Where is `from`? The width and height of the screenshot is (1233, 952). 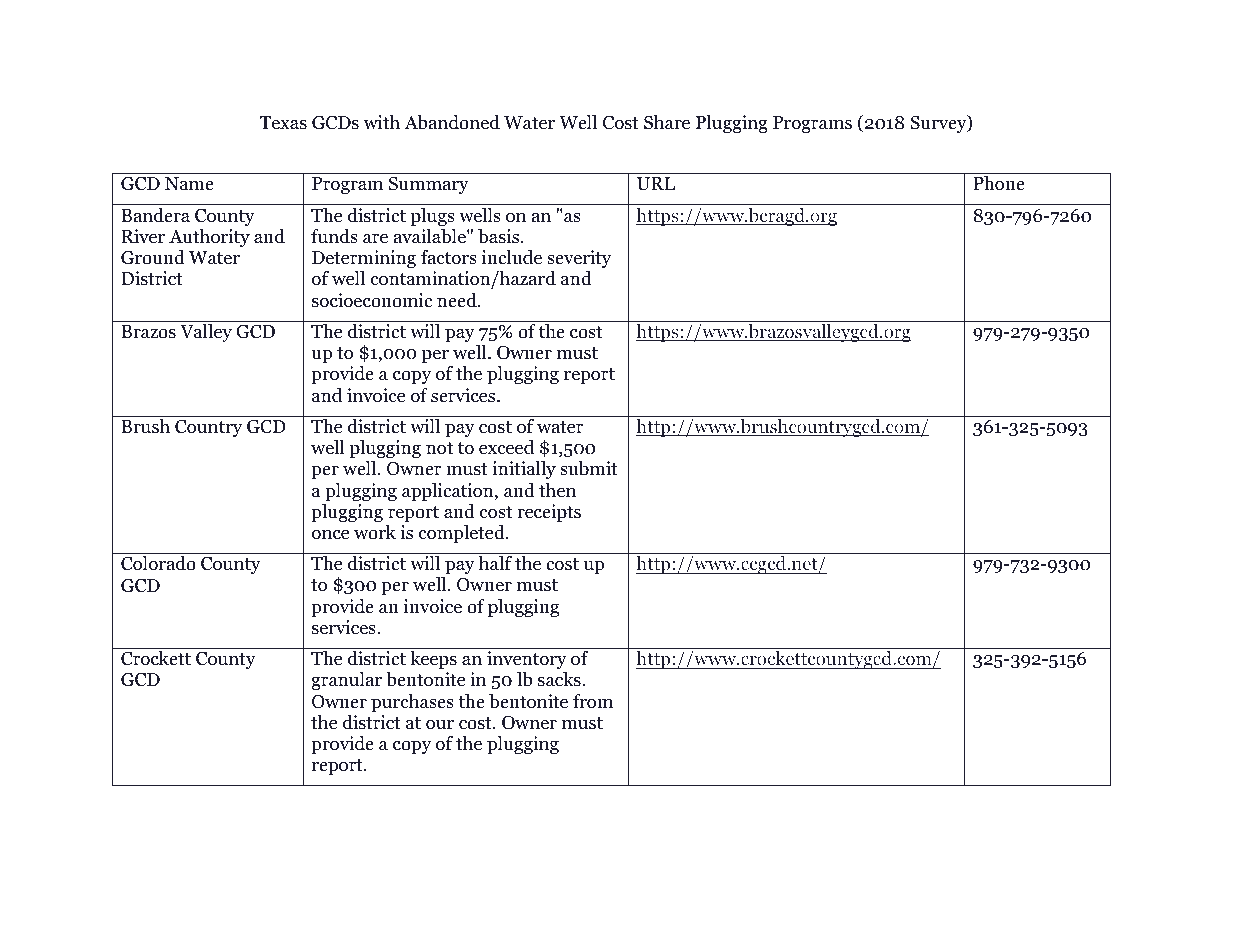
from is located at coordinates (593, 701).
